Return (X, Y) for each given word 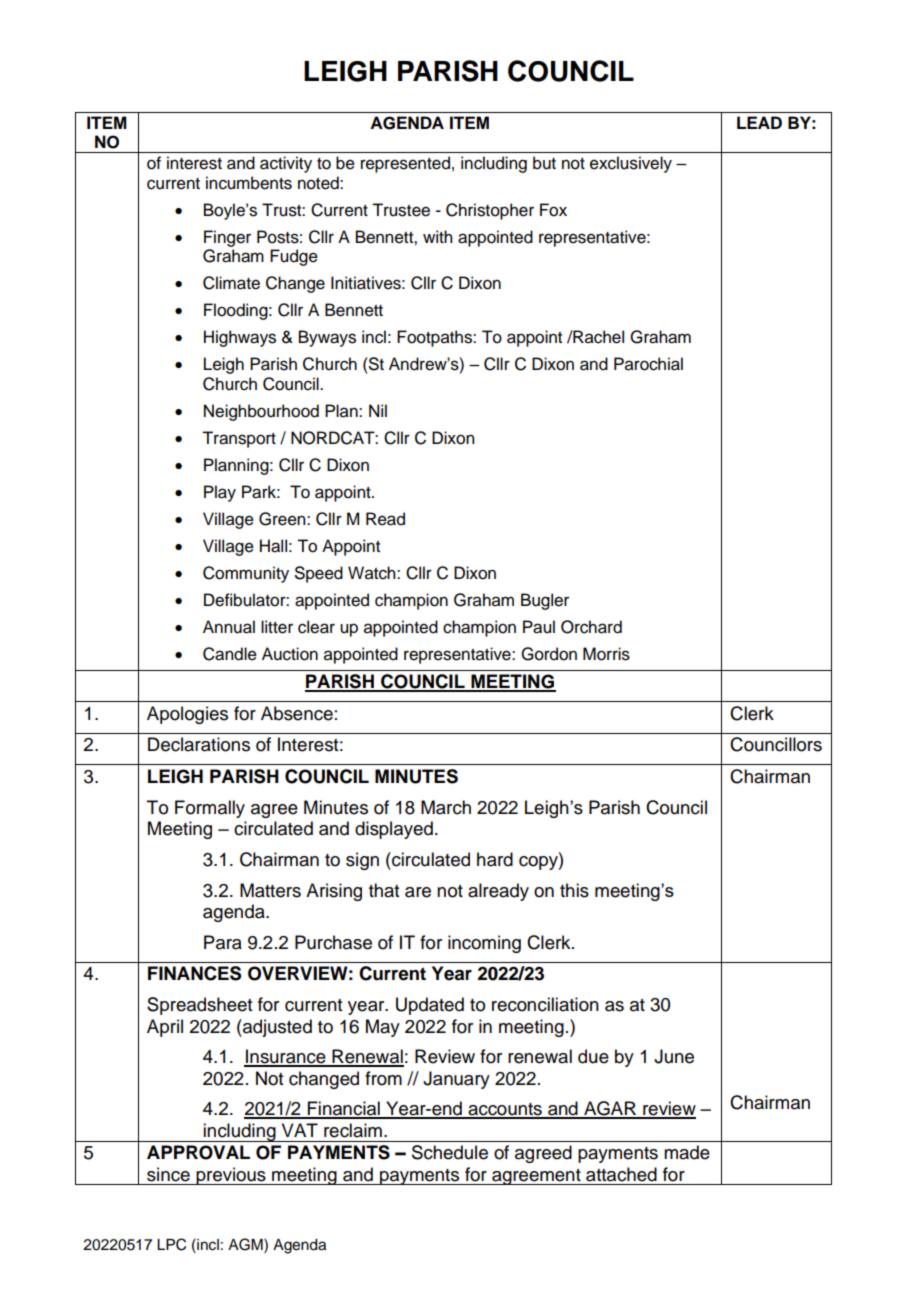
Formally (210, 809)
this (574, 890)
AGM (246, 1244)
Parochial (648, 364)
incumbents (249, 183)
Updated (430, 1006)
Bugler (545, 601)
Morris (606, 654)
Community (246, 574)
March (446, 807)
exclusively (631, 164)
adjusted (276, 1028)
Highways (240, 338)
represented (405, 164)
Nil (378, 410)
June (674, 1056)
